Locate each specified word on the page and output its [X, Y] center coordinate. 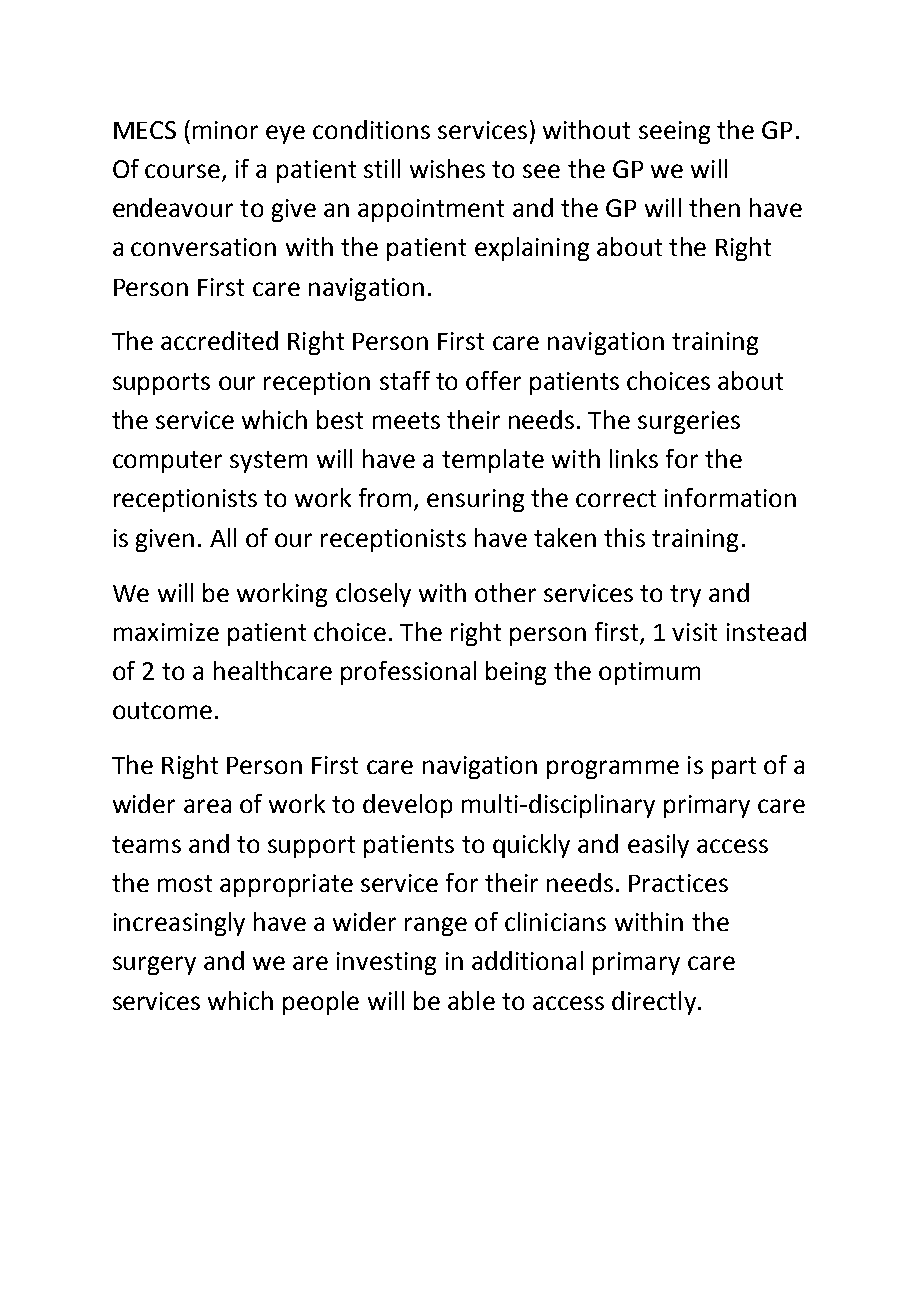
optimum [649, 673]
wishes [447, 168]
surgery [154, 965]
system [268, 462]
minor [225, 130]
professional [408, 673]
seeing [674, 132]
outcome [162, 710]
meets [406, 420]
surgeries [689, 422]
